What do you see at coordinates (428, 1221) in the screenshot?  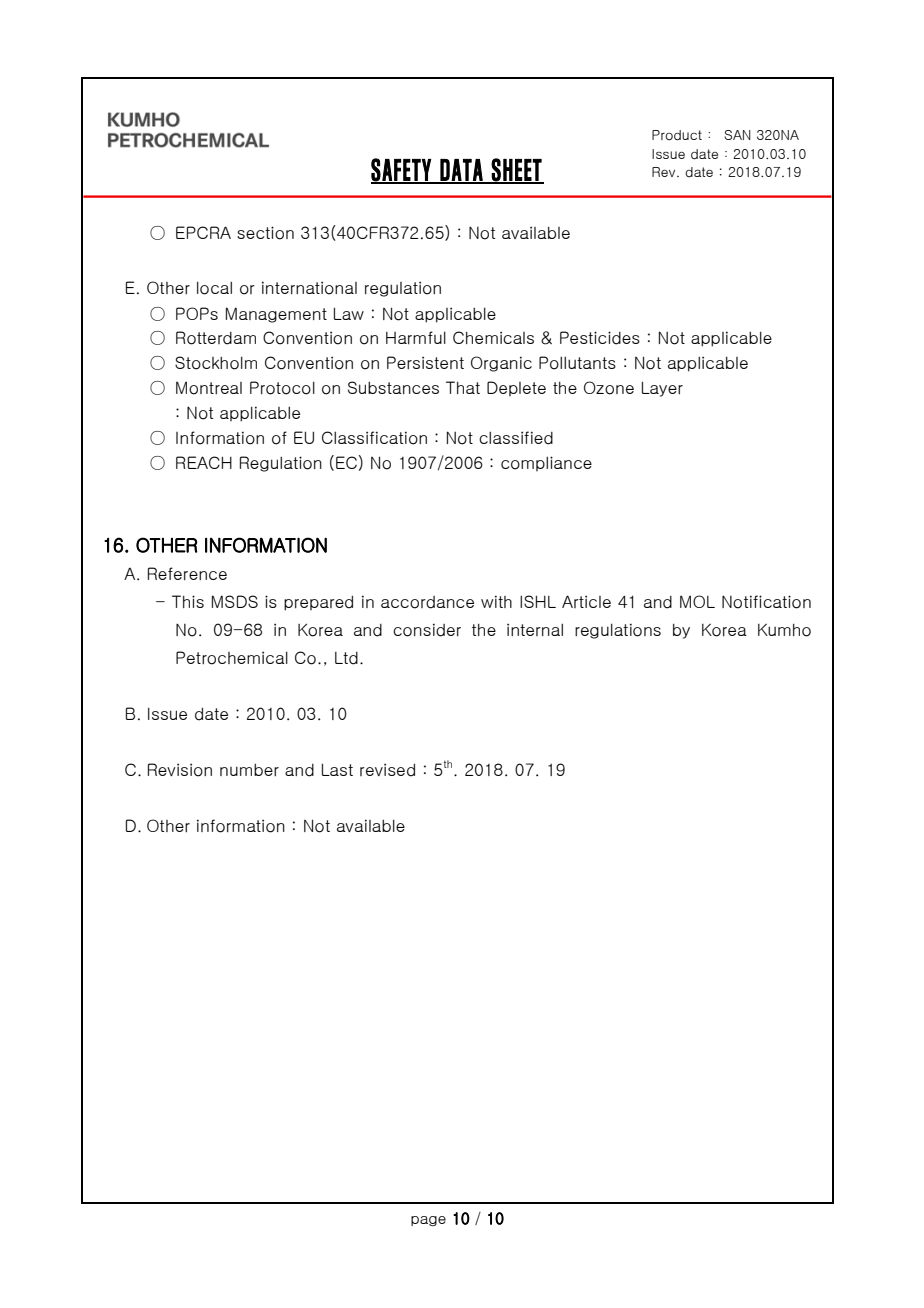 I see `page` at bounding box center [428, 1221].
